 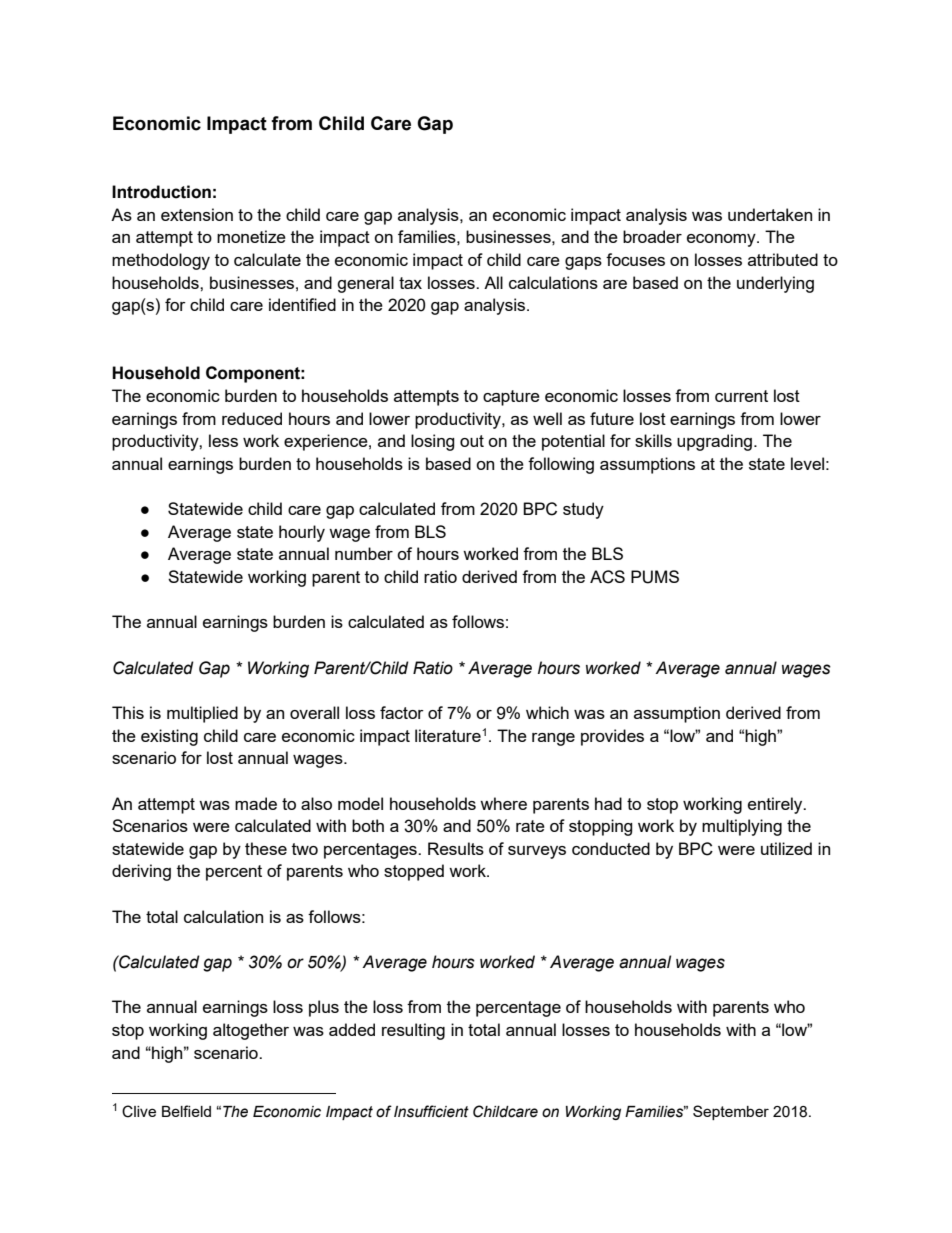 What do you see at coordinates (223, 440) in the page?
I see `less` at bounding box center [223, 440].
